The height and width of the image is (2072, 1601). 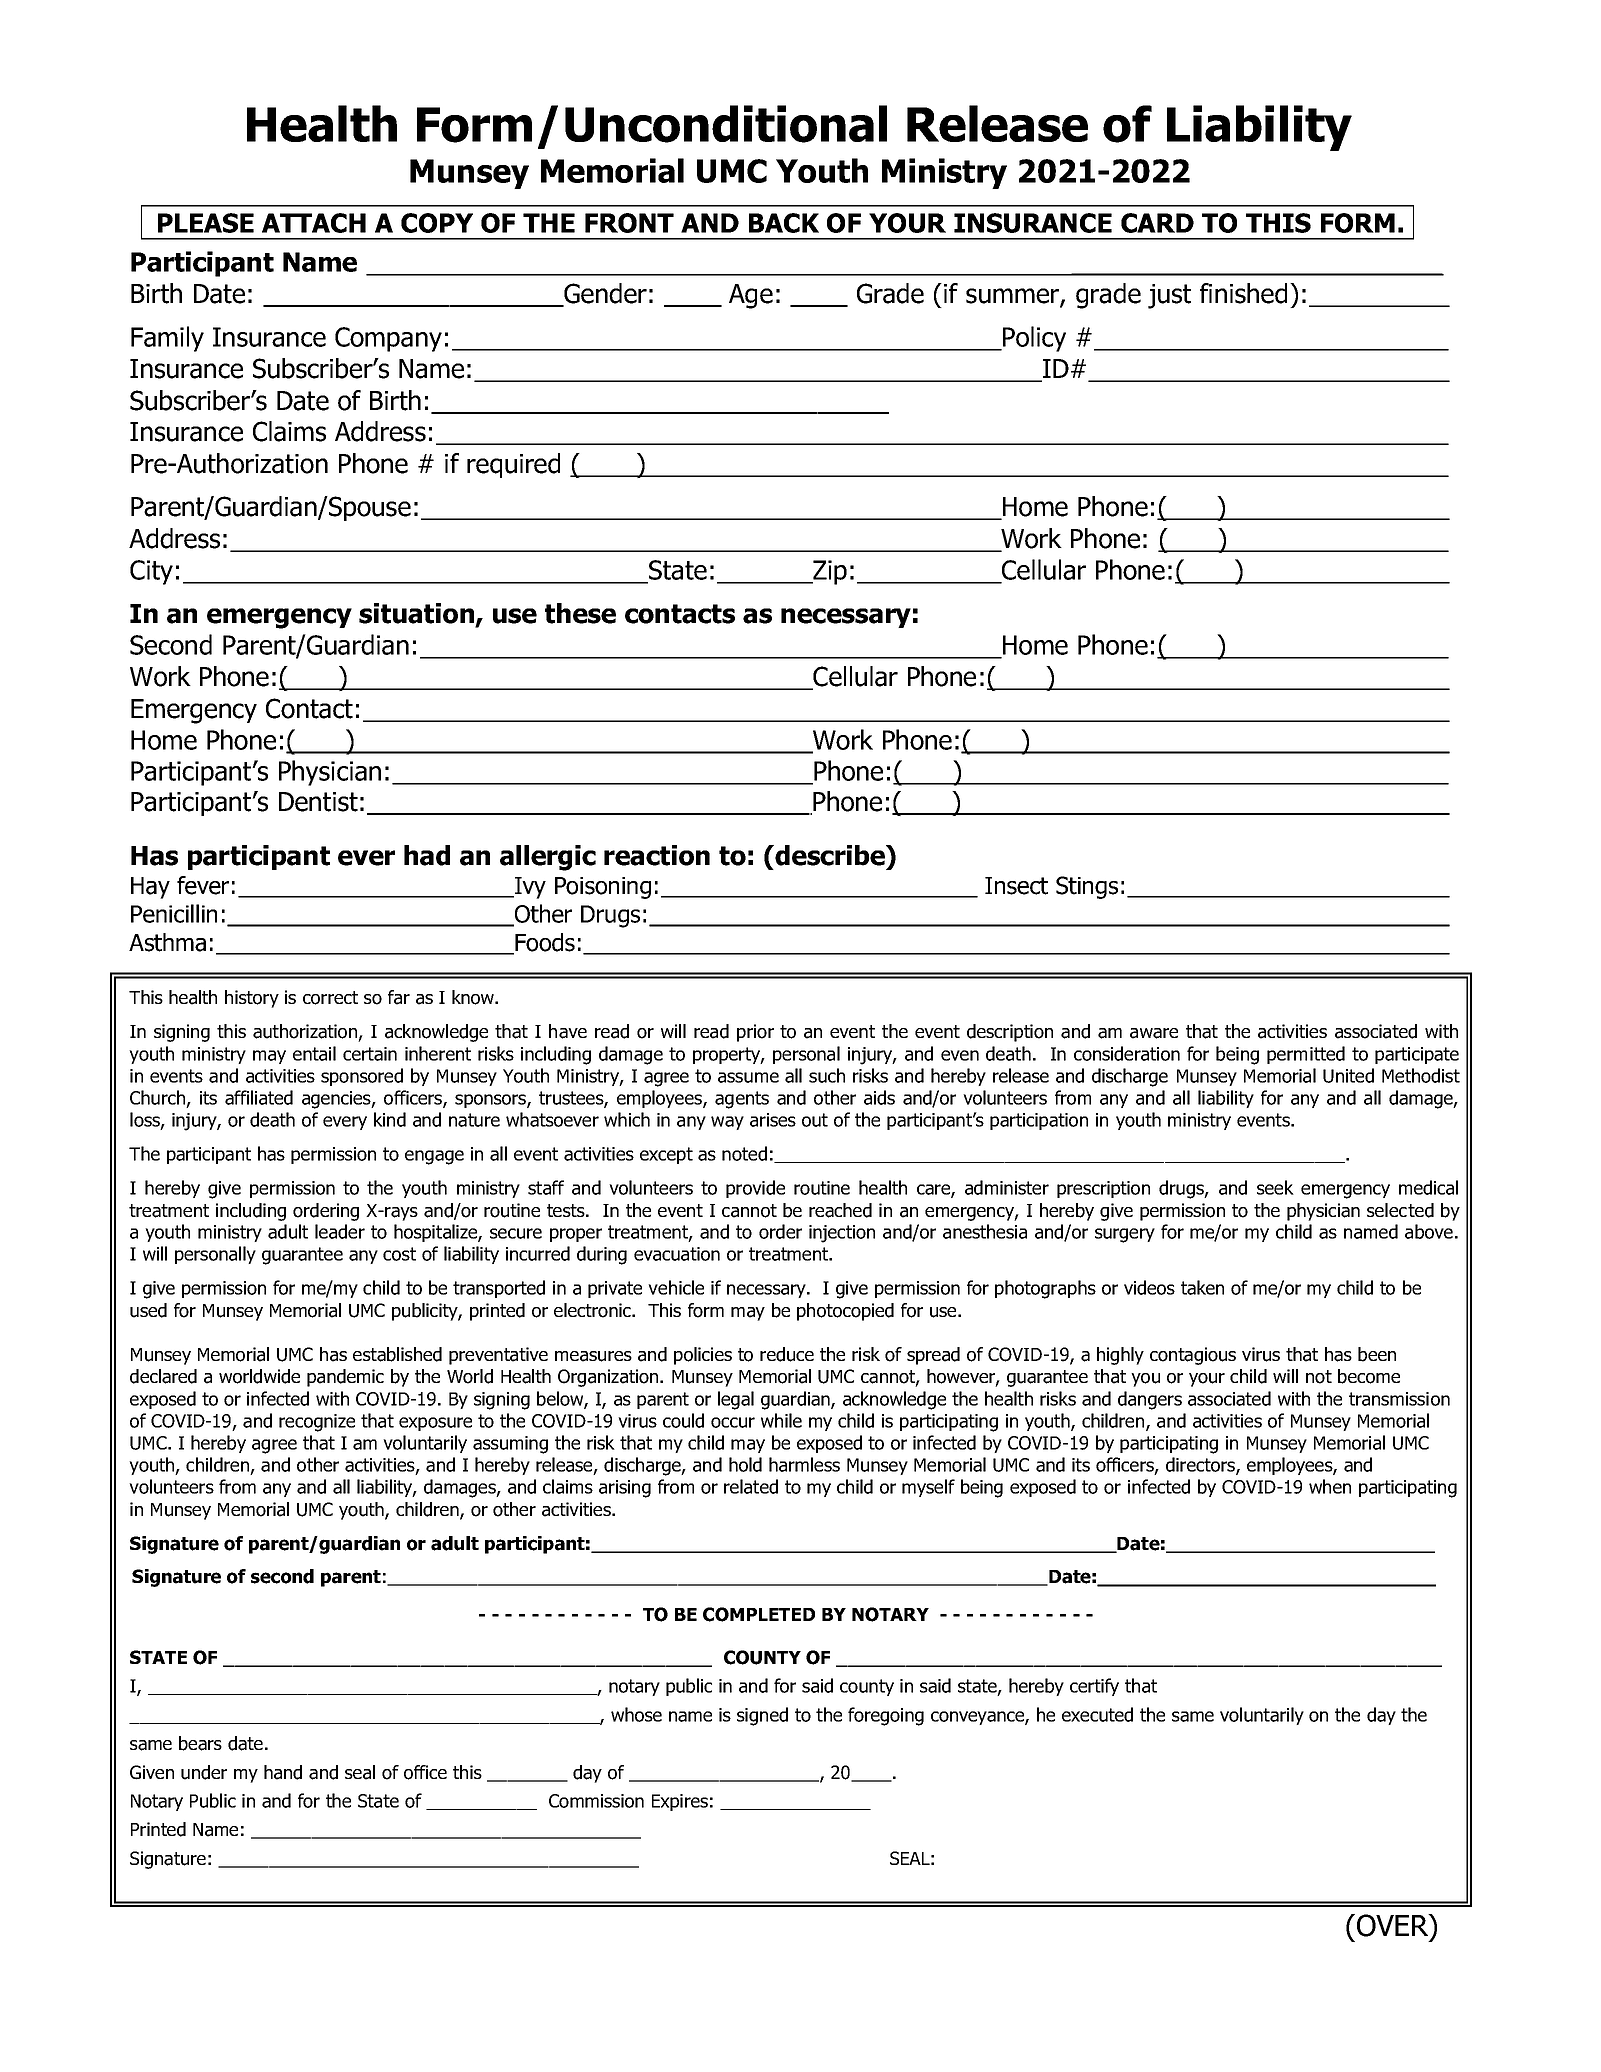 I want to click on Zip, so click(x=829, y=572).
